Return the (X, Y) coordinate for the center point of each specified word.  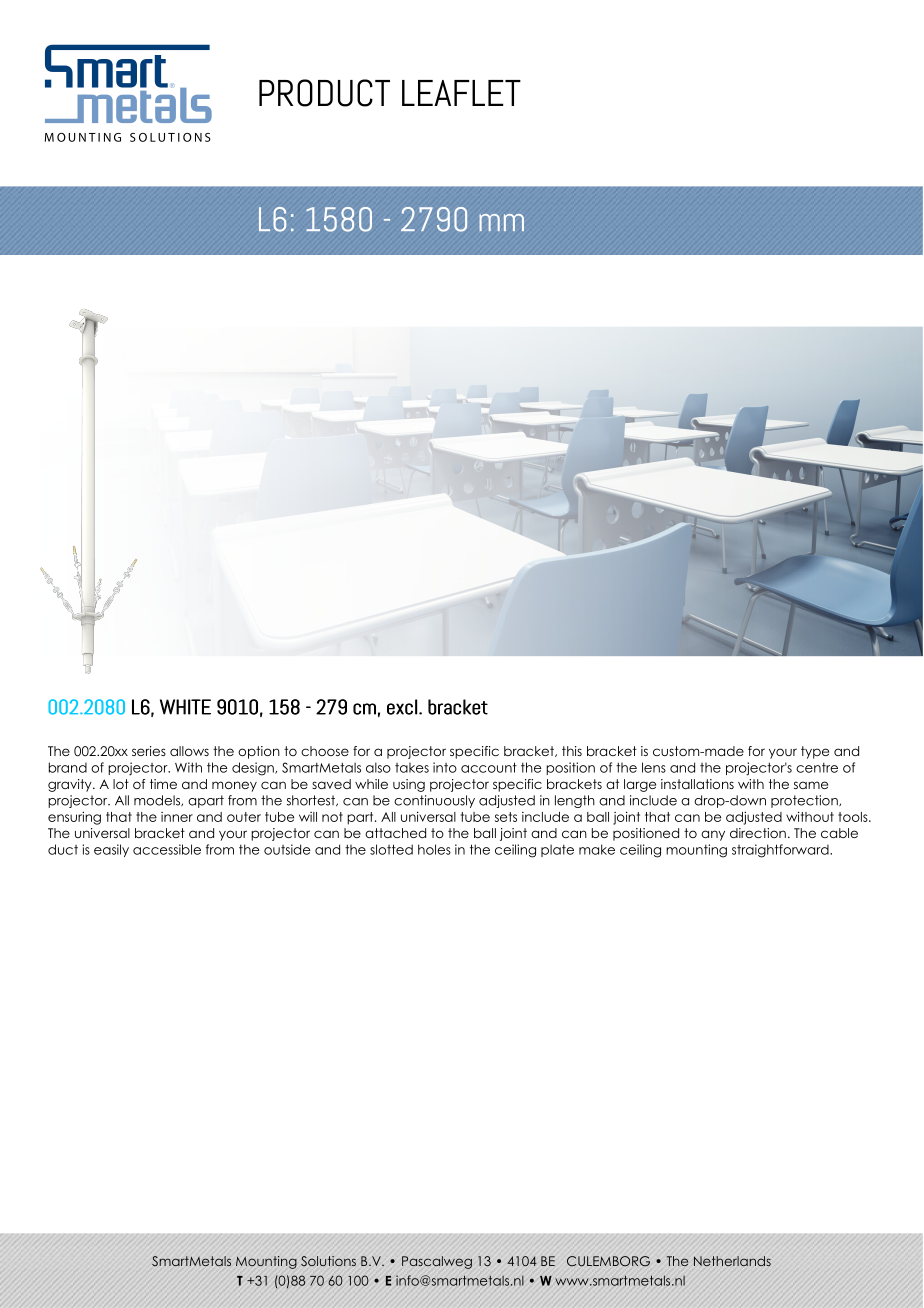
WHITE (185, 707)
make (597, 849)
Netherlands (732, 1261)
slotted (391, 849)
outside (287, 849)
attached (395, 833)
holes (434, 849)
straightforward (781, 851)
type (815, 752)
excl (402, 707)
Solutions (328, 1261)
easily (111, 850)
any (713, 835)
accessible (167, 849)
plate (557, 850)
